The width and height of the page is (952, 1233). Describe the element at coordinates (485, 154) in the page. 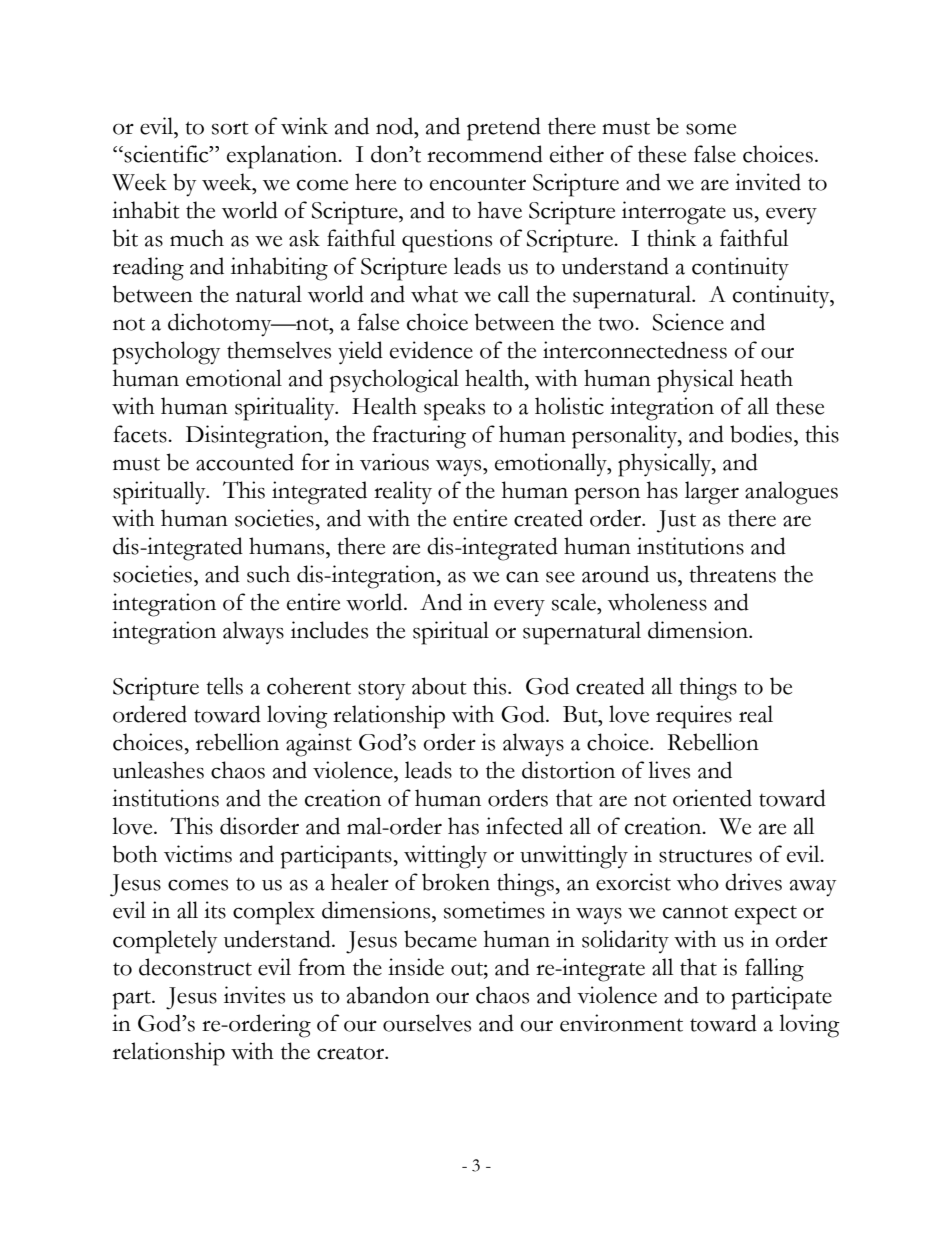

I see `recommend` at that location.
